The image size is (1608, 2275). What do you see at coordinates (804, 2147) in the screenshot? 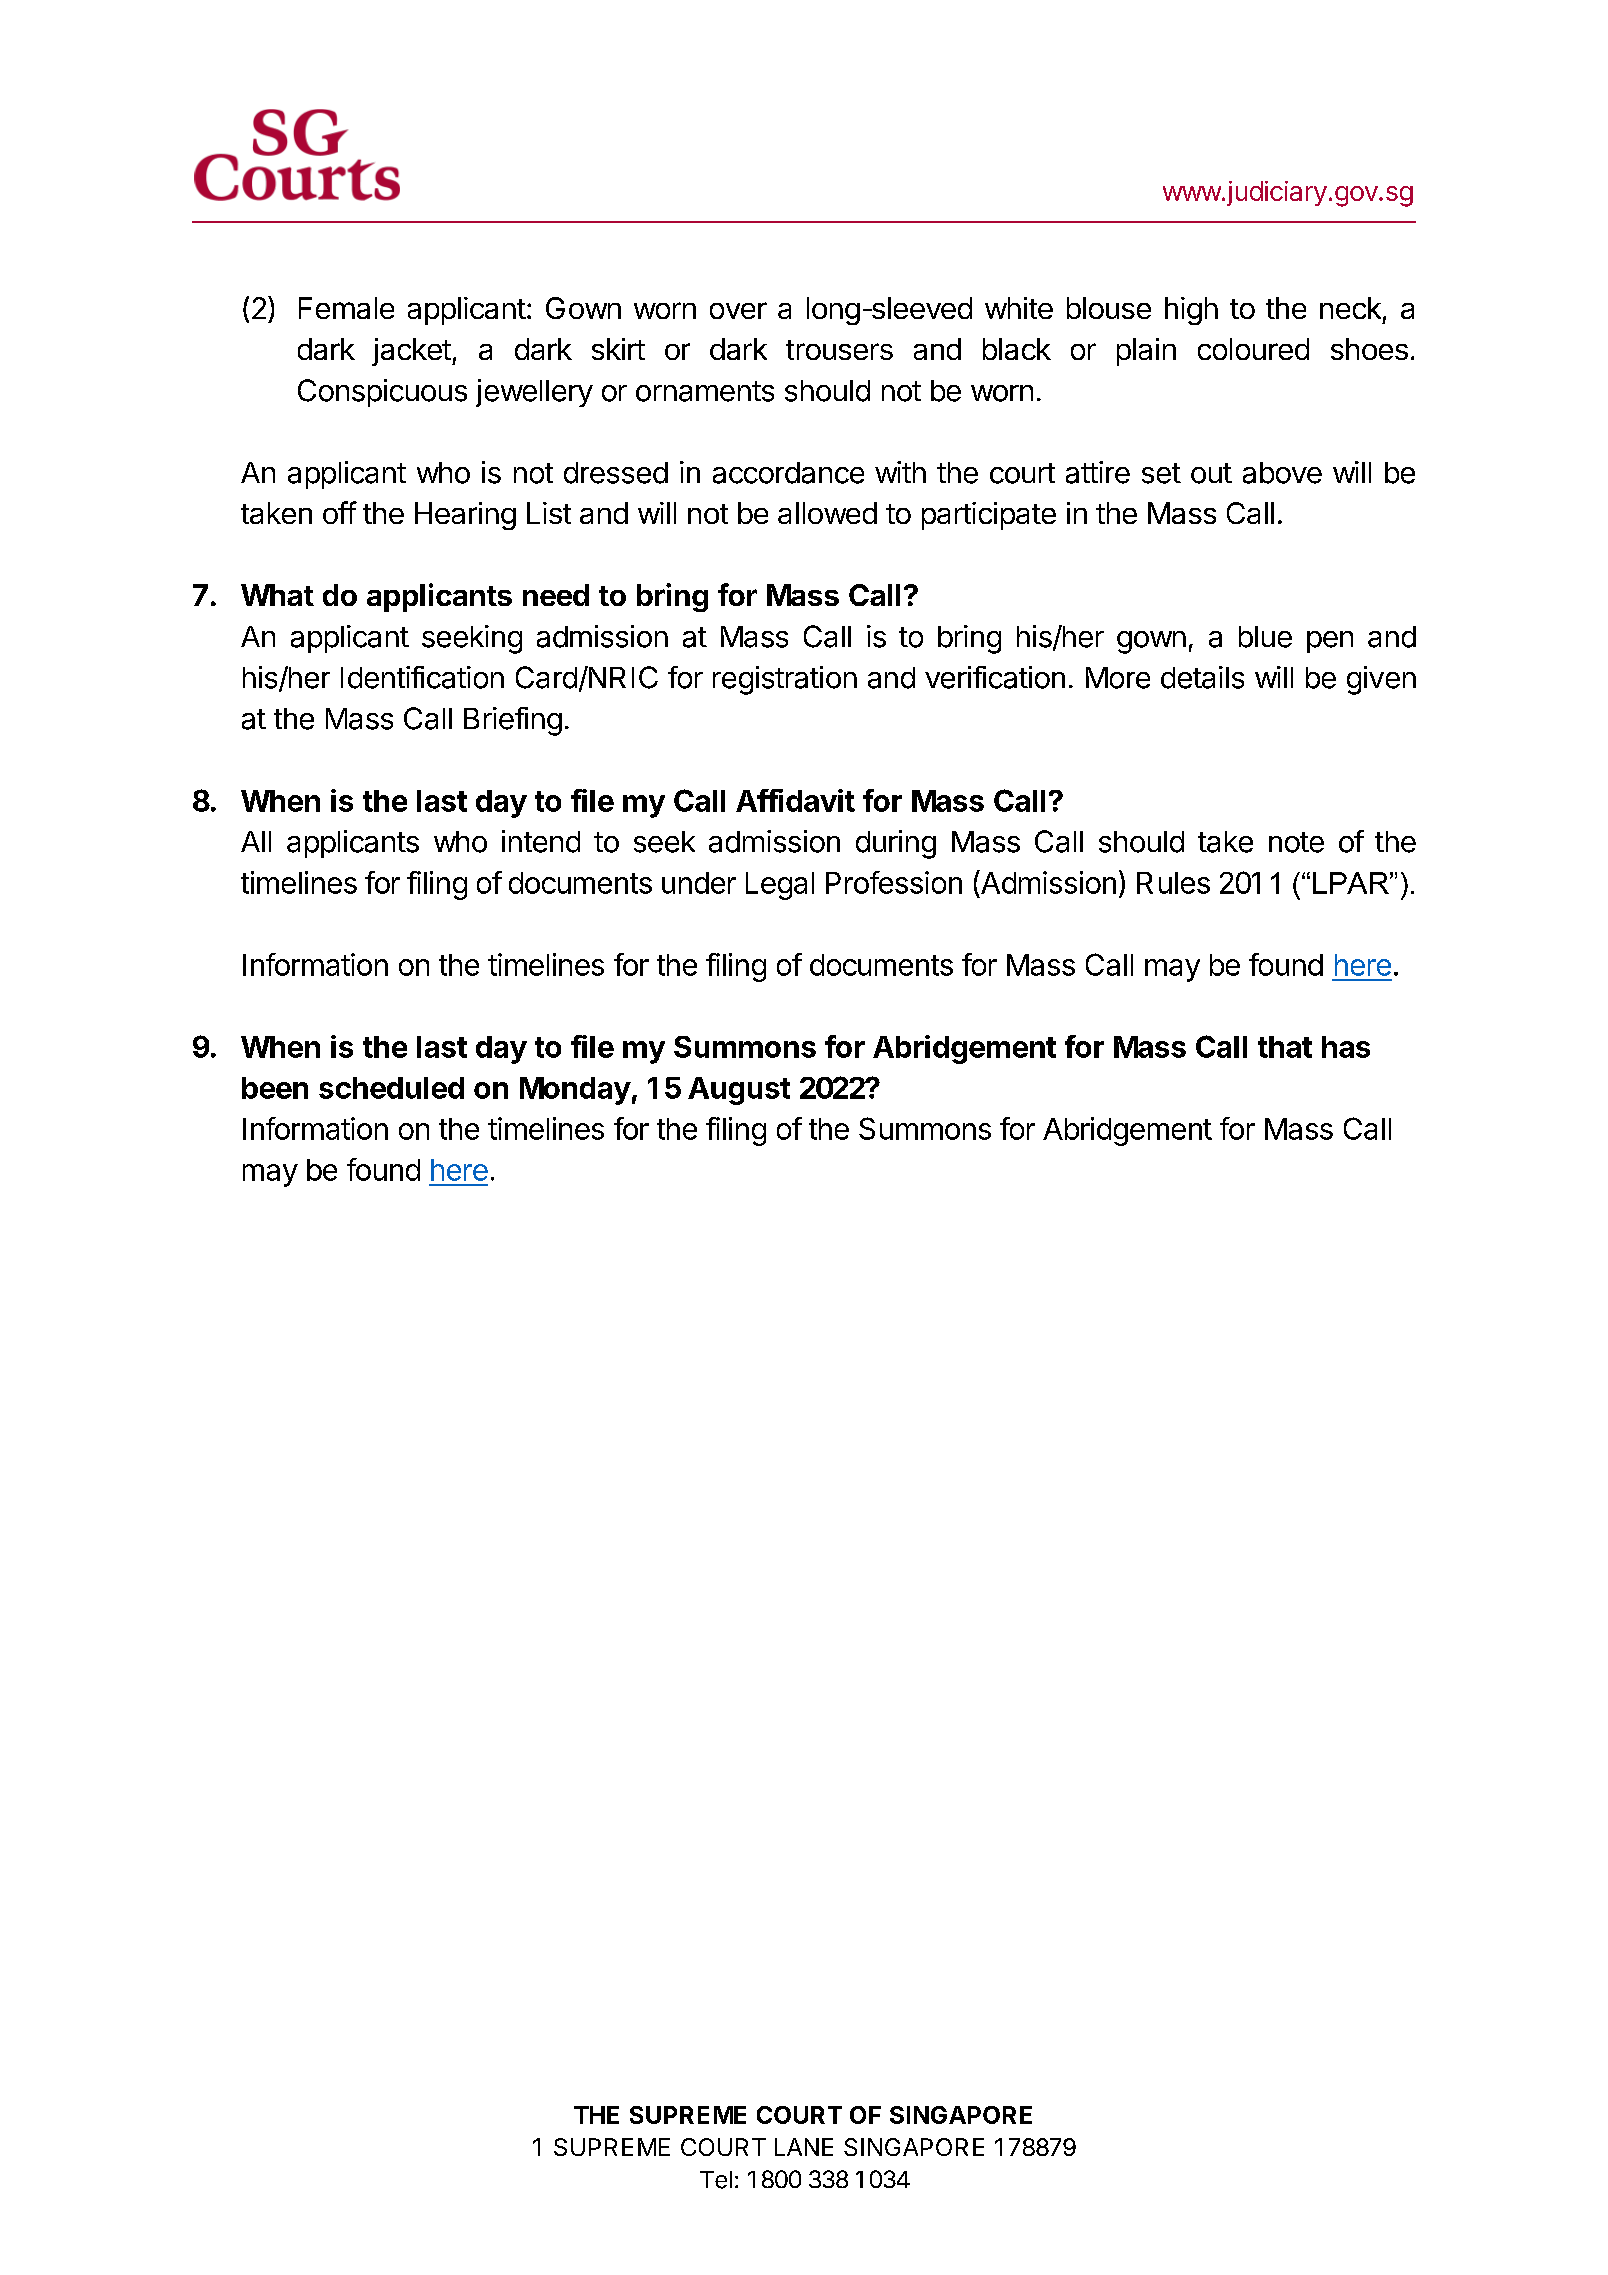
I see `LANE` at bounding box center [804, 2147].
